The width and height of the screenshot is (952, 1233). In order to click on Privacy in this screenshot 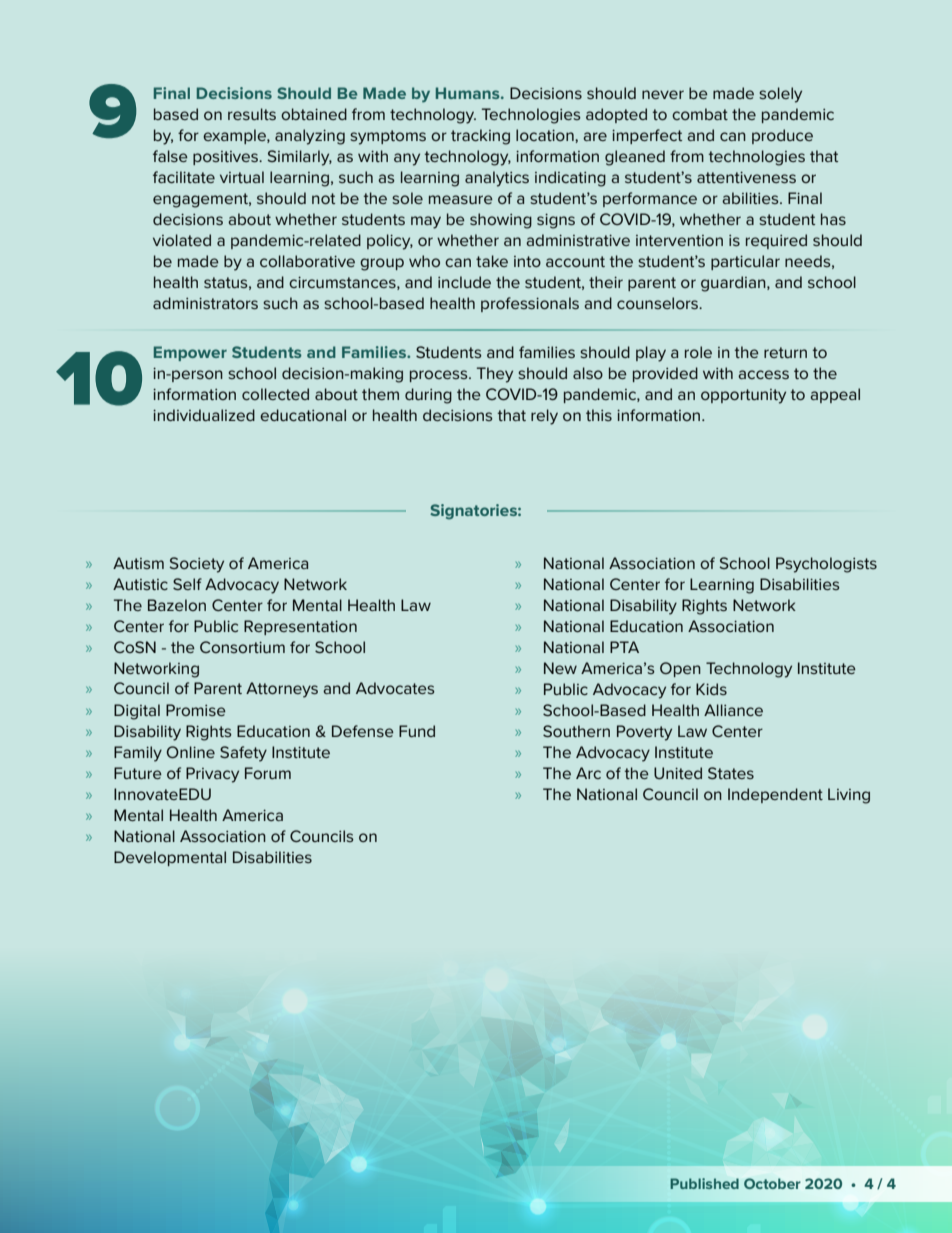, I will do `click(212, 775)`.
